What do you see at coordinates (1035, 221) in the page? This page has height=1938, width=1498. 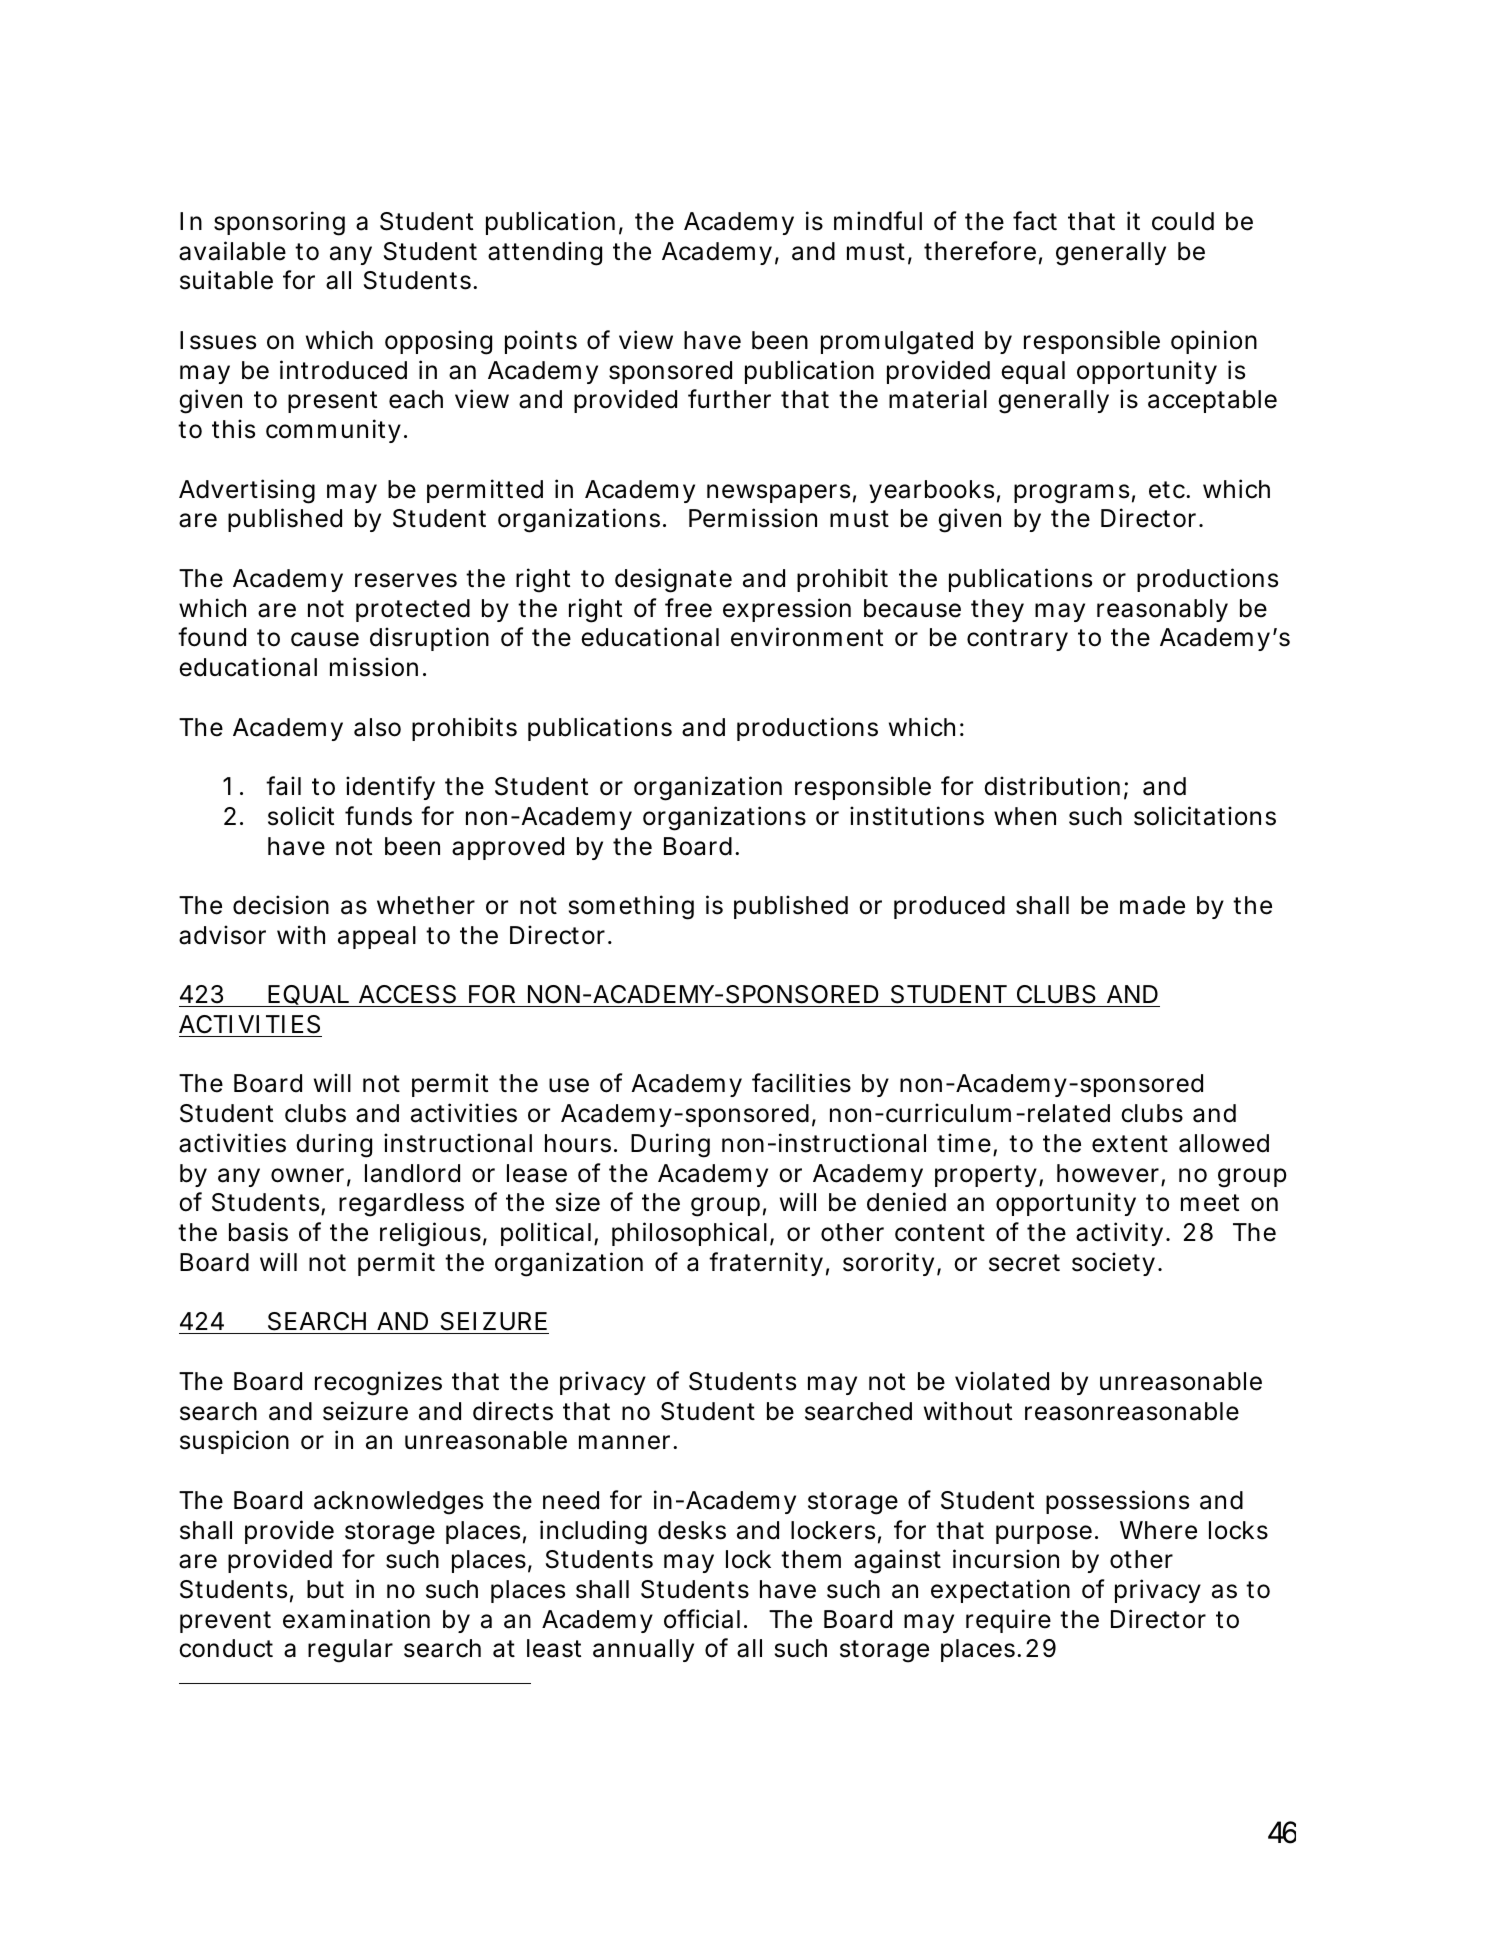 I see `fact` at bounding box center [1035, 221].
